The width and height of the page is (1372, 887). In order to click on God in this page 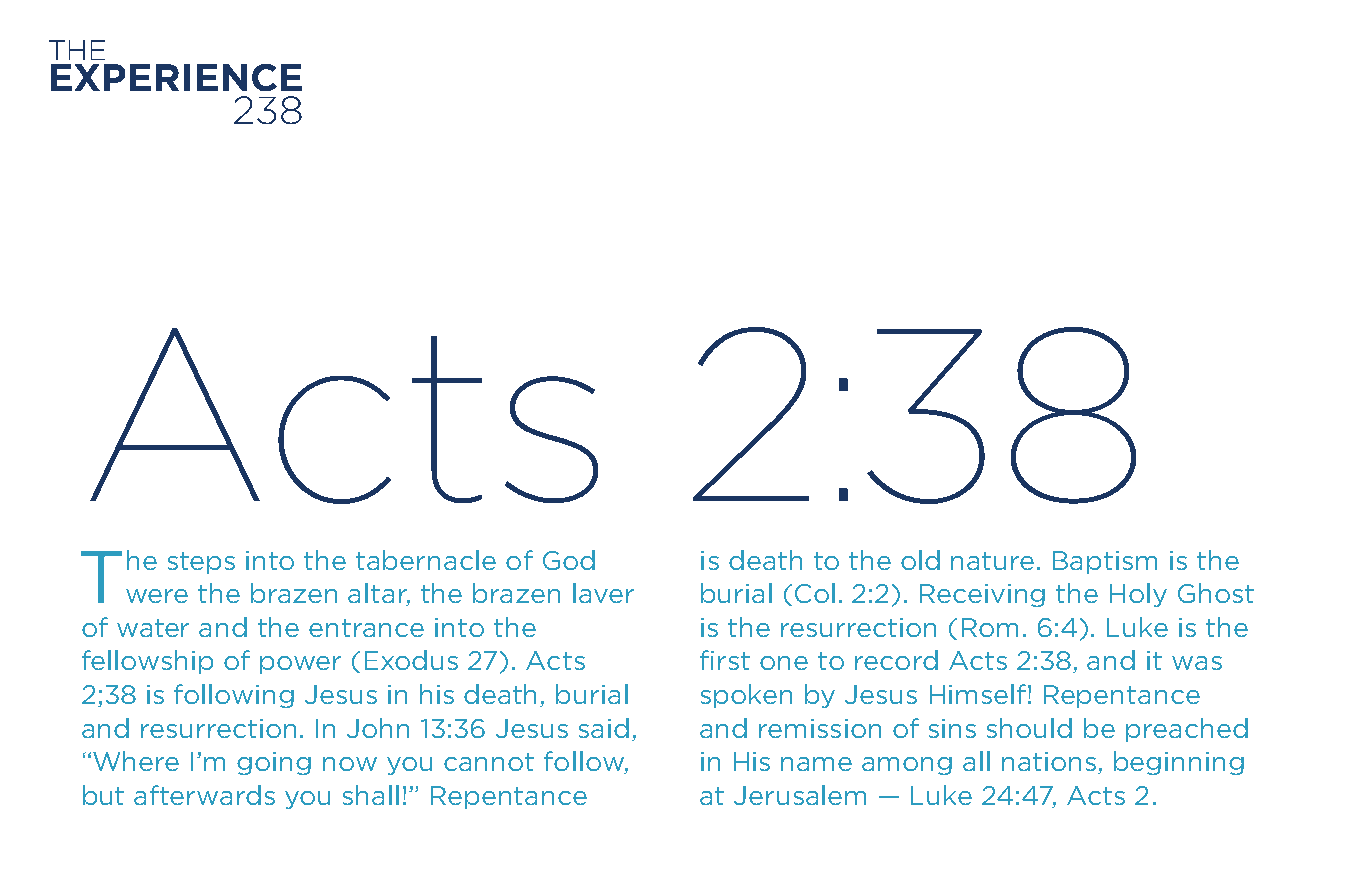, I will do `click(569, 560)`.
